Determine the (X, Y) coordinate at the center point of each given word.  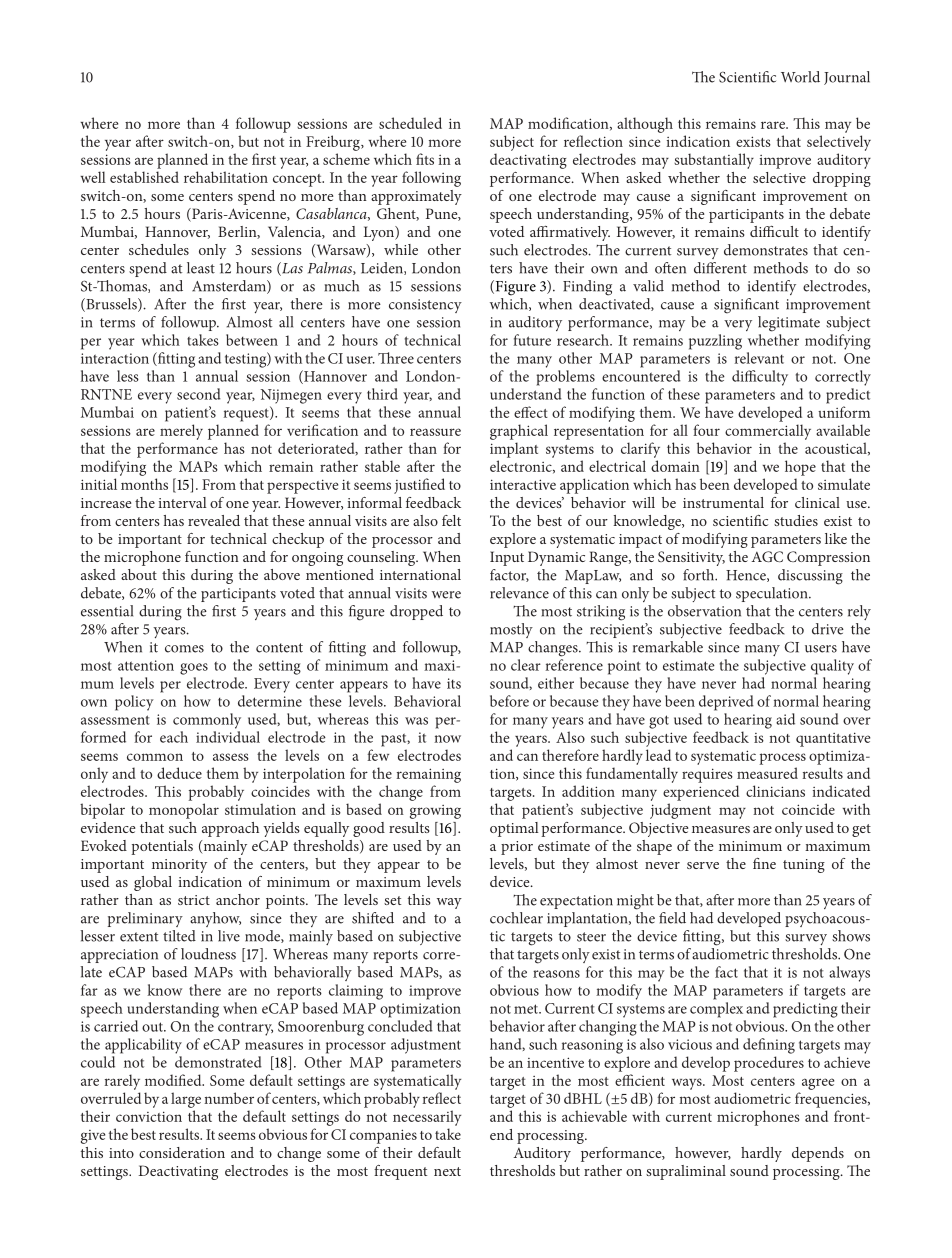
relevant (759, 358)
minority (179, 866)
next (447, 1171)
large (186, 1100)
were (446, 595)
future (532, 340)
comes (184, 649)
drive (828, 629)
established (144, 177)
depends (818, 1154)
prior (517, 848)
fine (764, 863)
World (800, 77)
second (199, 394)
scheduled (410, 123)
